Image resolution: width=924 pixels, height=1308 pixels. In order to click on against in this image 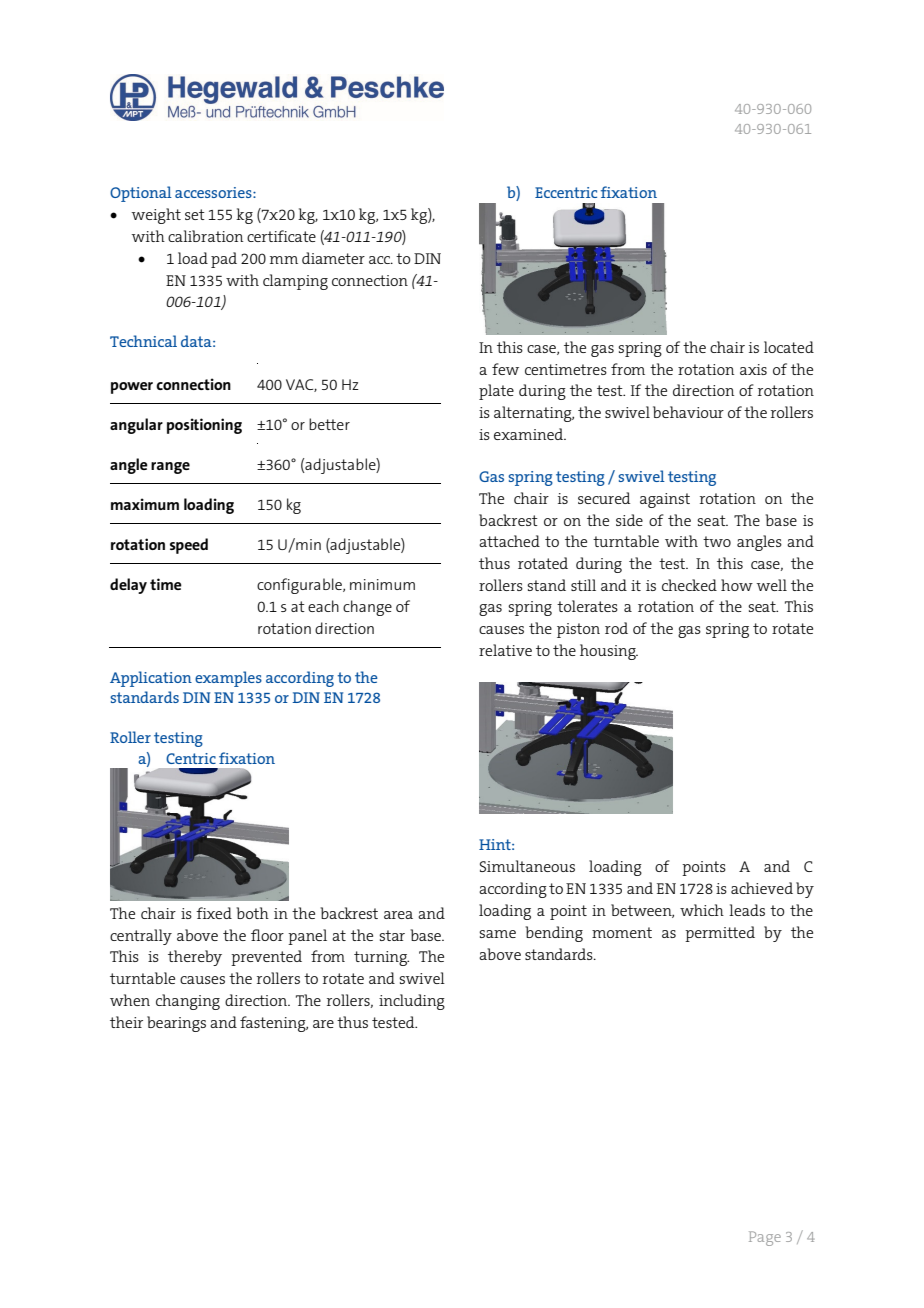, I will do `click(665, 500)`.
